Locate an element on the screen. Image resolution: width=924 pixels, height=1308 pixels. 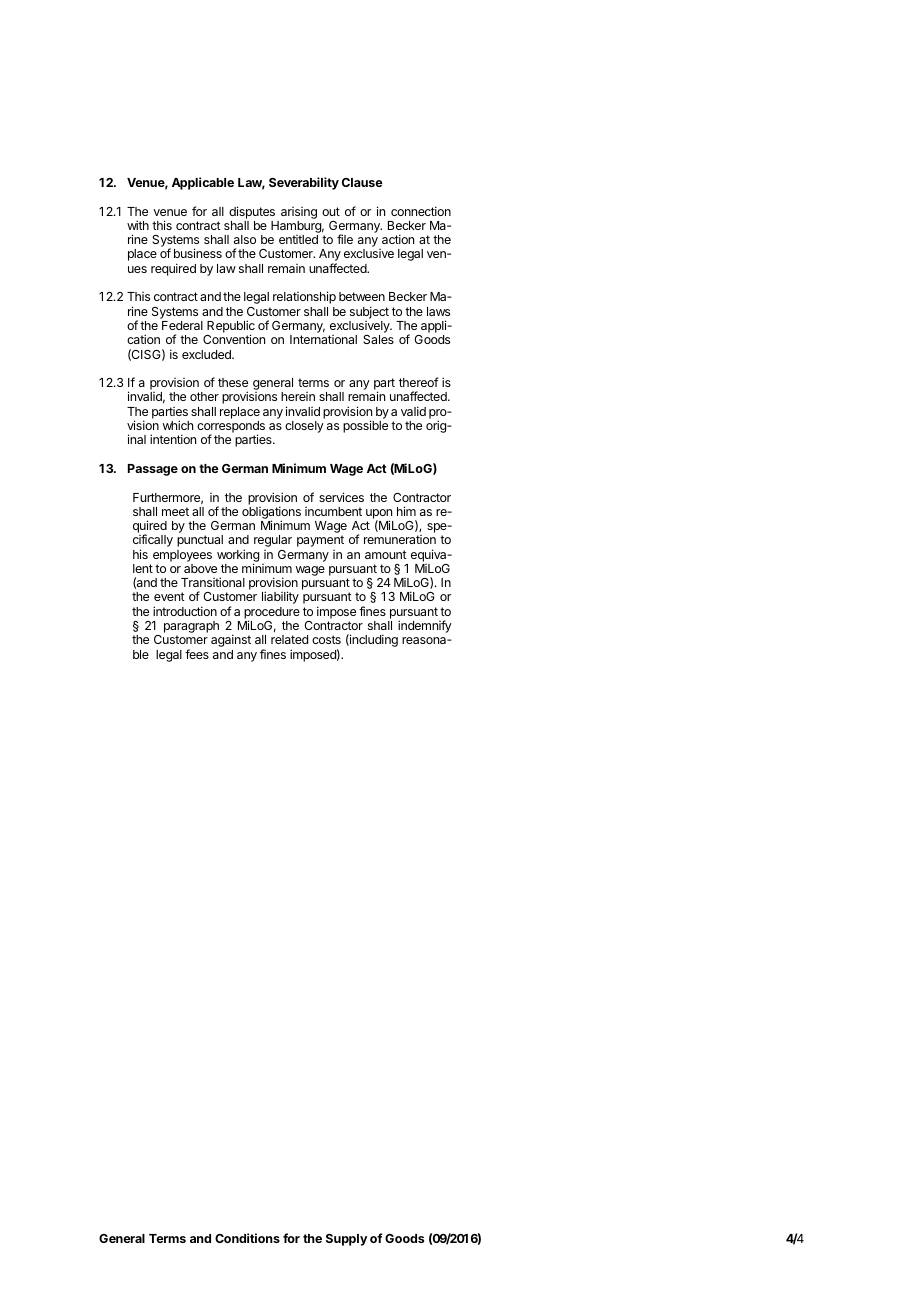
him is located at coordinates (406, 511).
